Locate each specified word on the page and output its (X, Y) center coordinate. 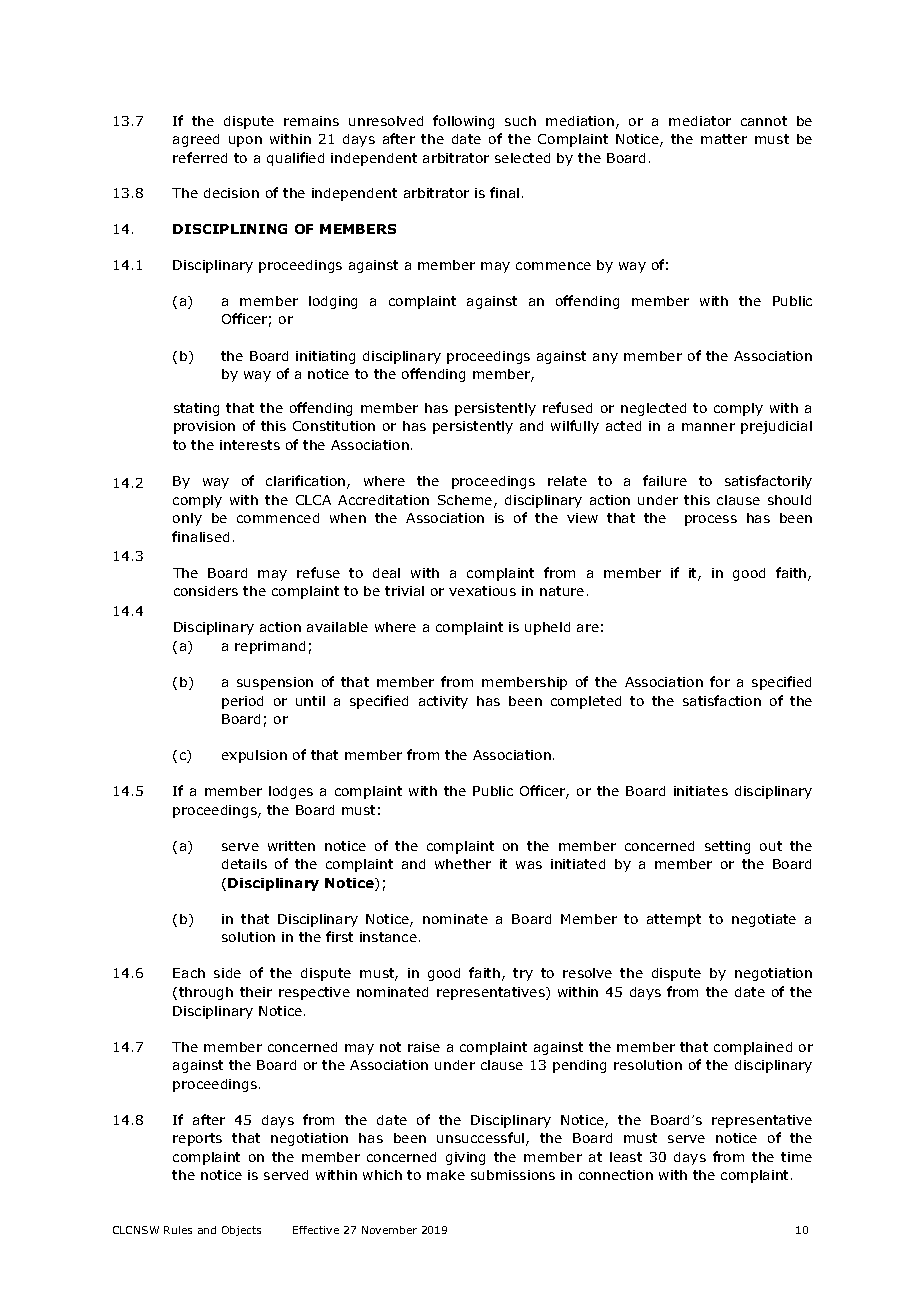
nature (562, 591)
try (523, 974)
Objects (241, 1231)
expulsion (254, 756)
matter (724, 139)
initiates (701, 791)
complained (753, 1048)
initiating (325, 357)
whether (463, 864)
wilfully (575, 427)
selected (522, 158)
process (711, 520)
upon (245, 141)
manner (708, 427)
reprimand (270, 647)
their (256, 992)
